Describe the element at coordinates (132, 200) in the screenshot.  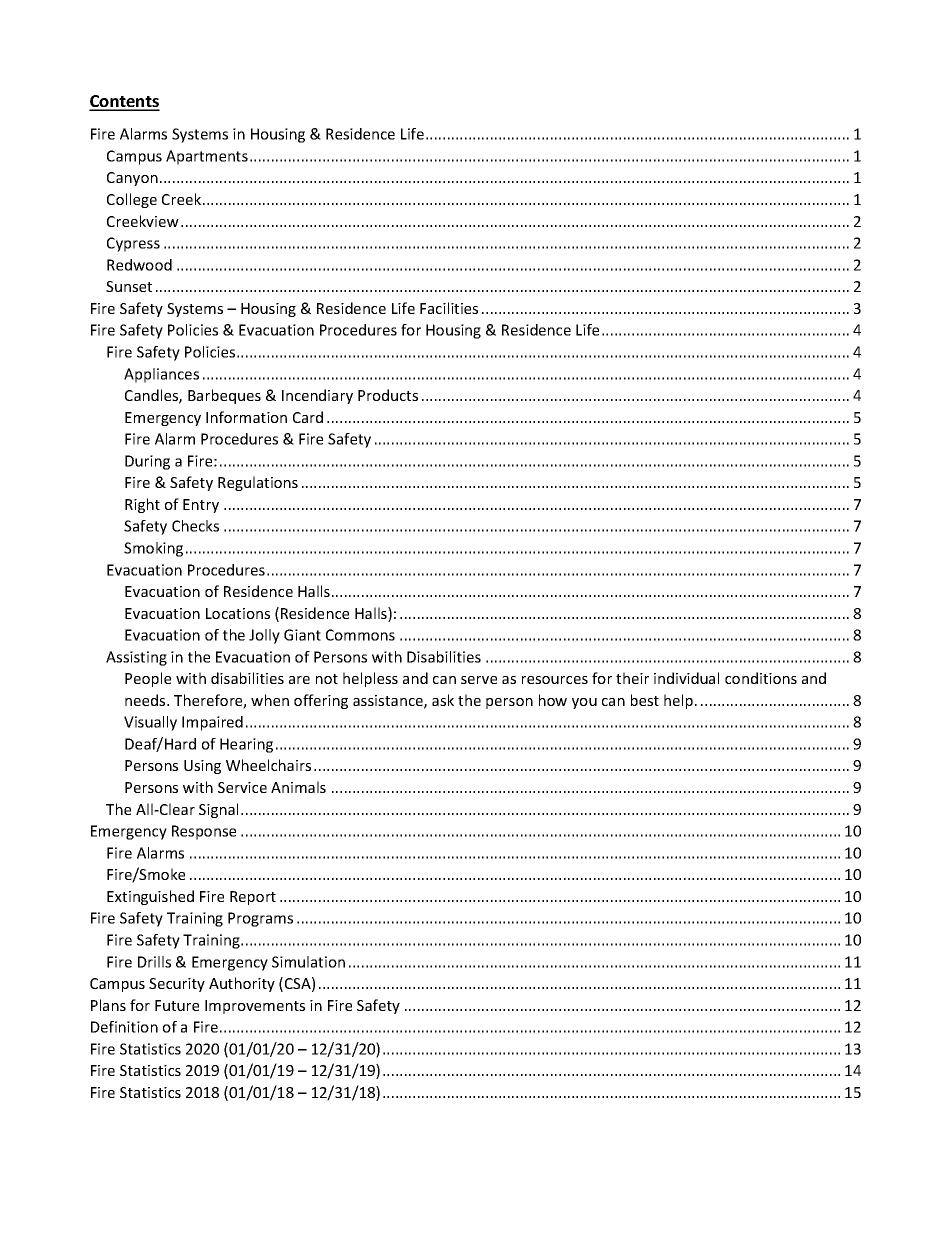
I see `College` at that location.
